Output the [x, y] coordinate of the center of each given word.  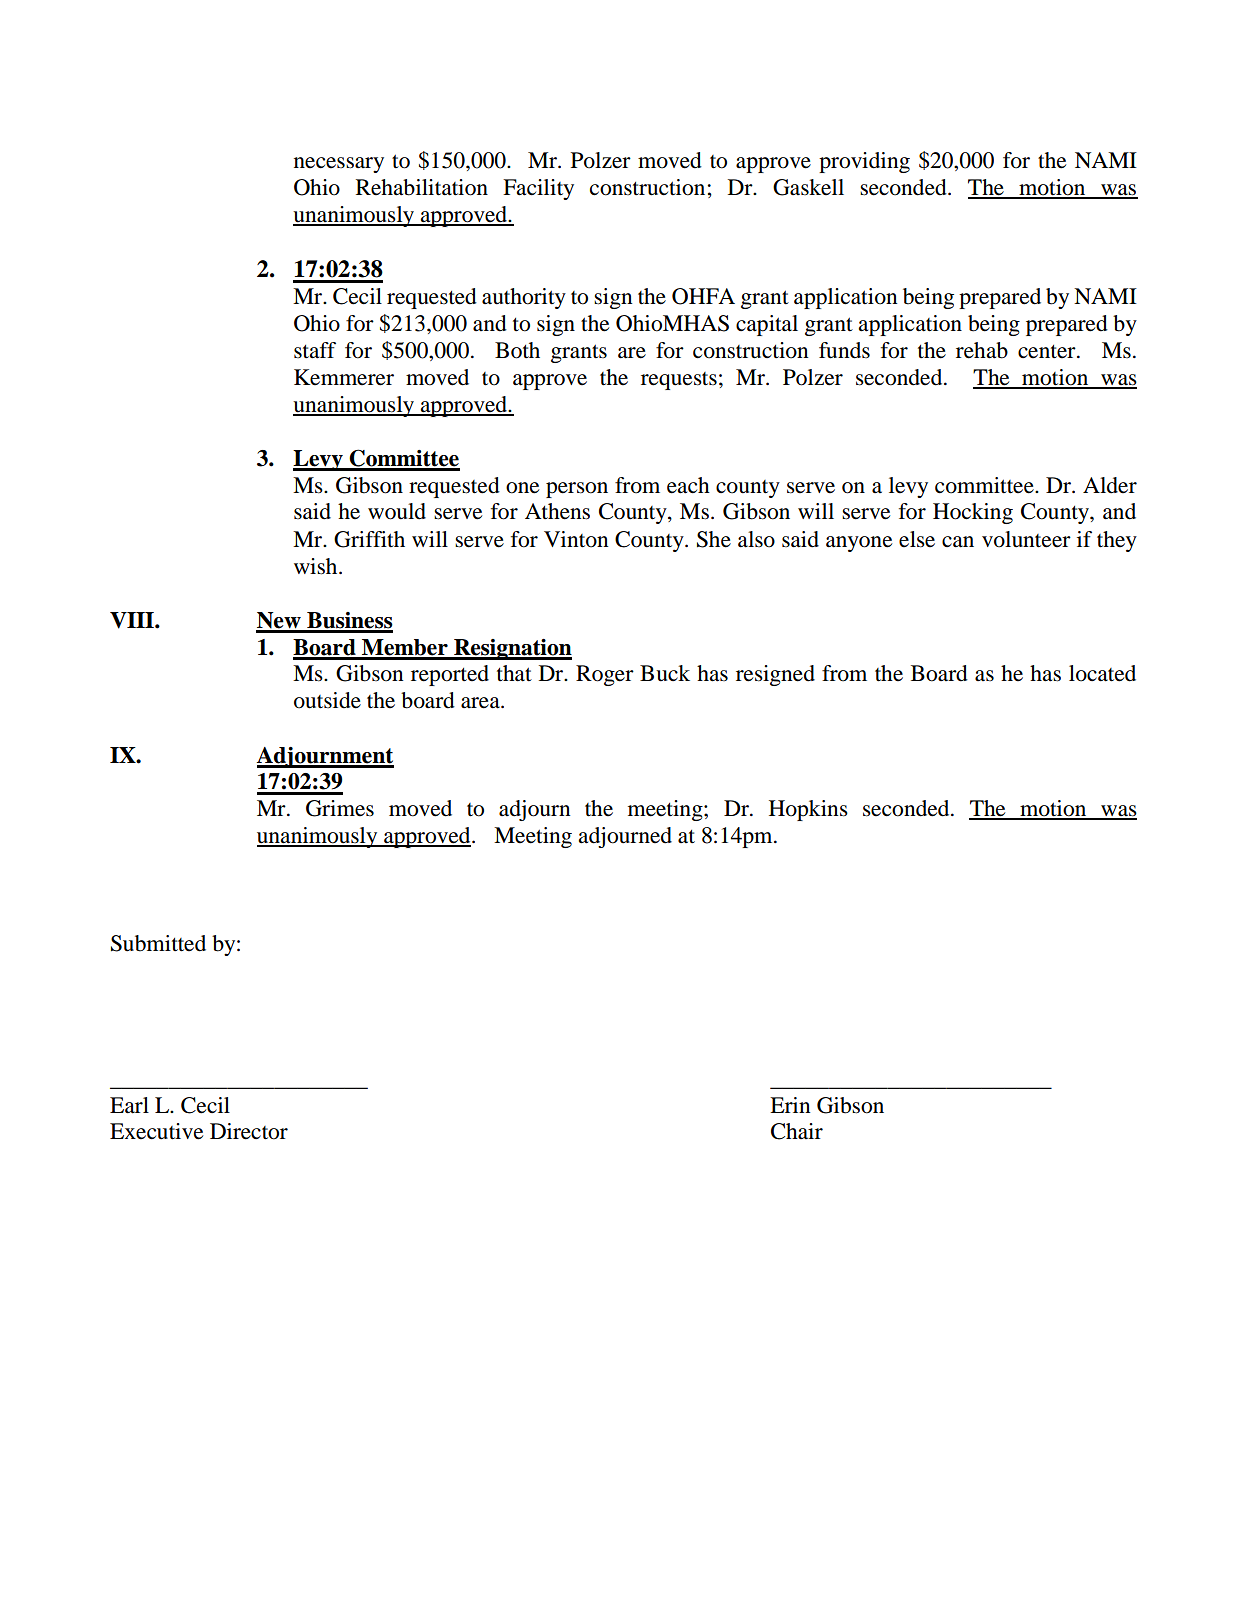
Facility [538, 189]
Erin [790, 1105]
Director [249, 1131]
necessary [339, 165]
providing [864, 162]
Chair [797, 1131]
